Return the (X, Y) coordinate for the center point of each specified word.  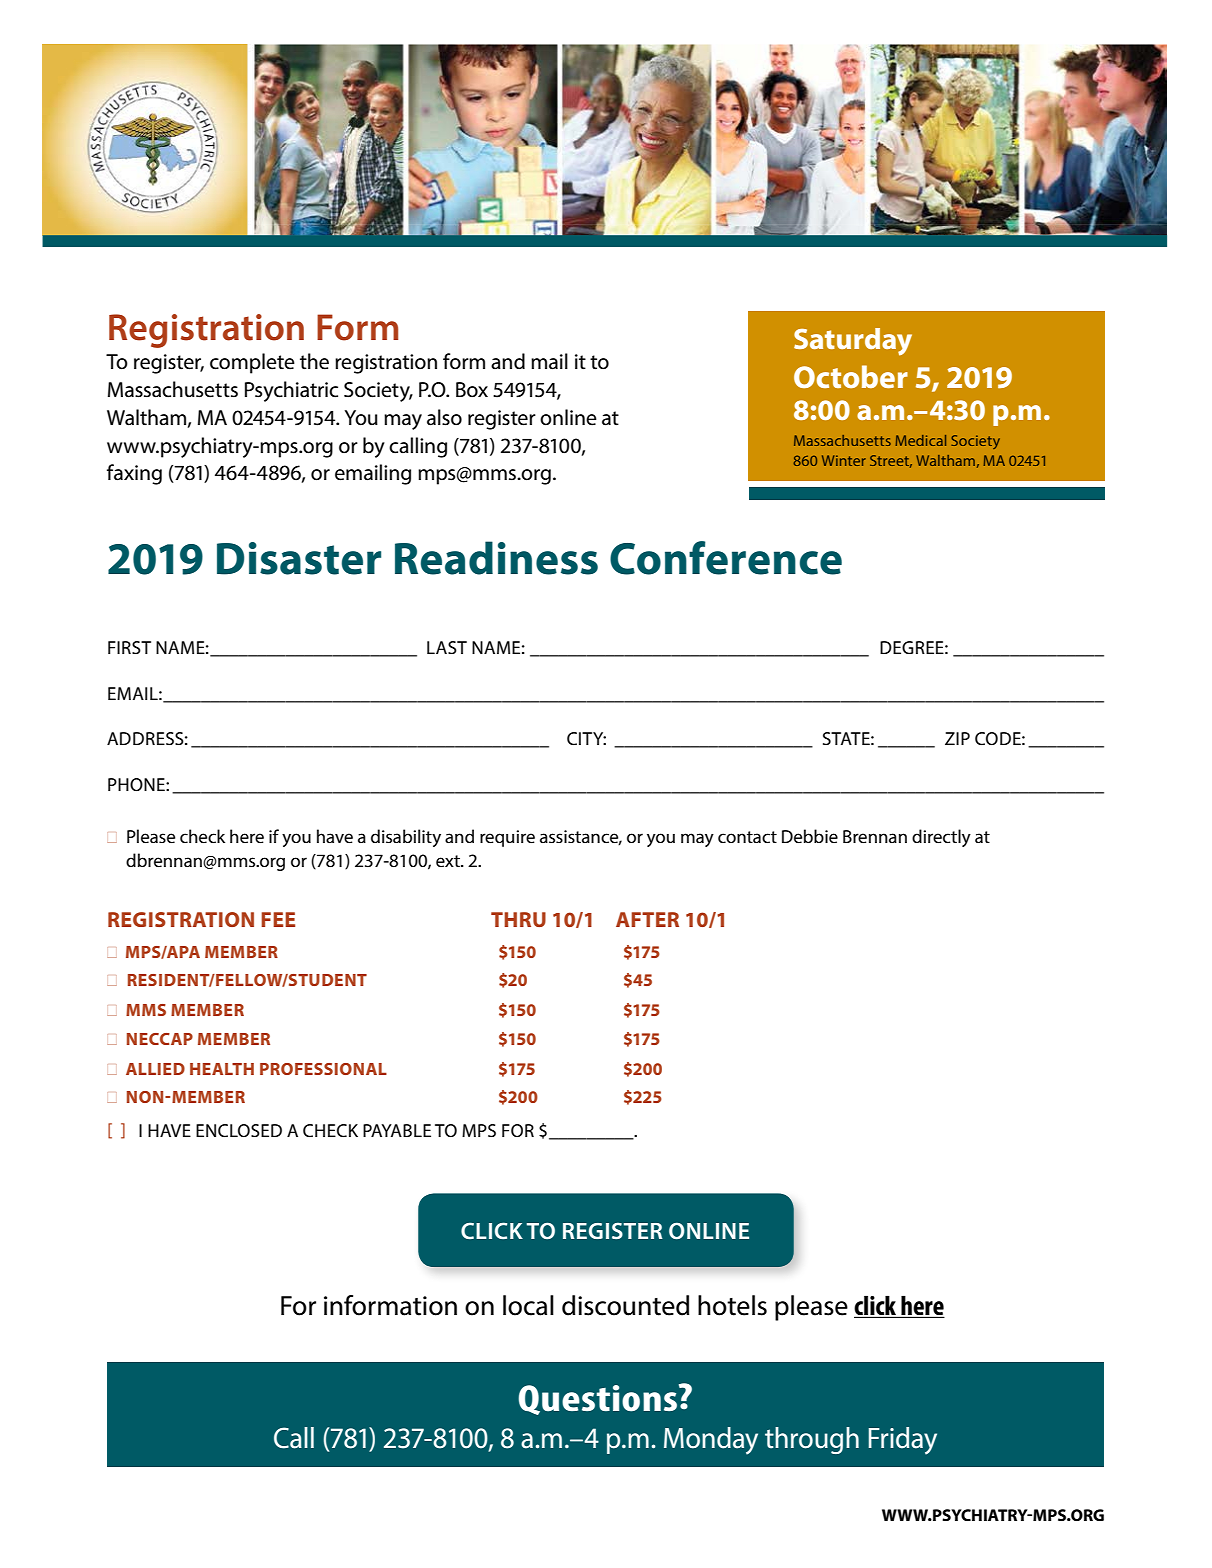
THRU (518, 919)
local (528, 1305)
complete (252, 363)
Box (472, 390)
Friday (902, 1441)
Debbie (810, 836)
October (851, 376)
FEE (278, 919)
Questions (599, 1399)
